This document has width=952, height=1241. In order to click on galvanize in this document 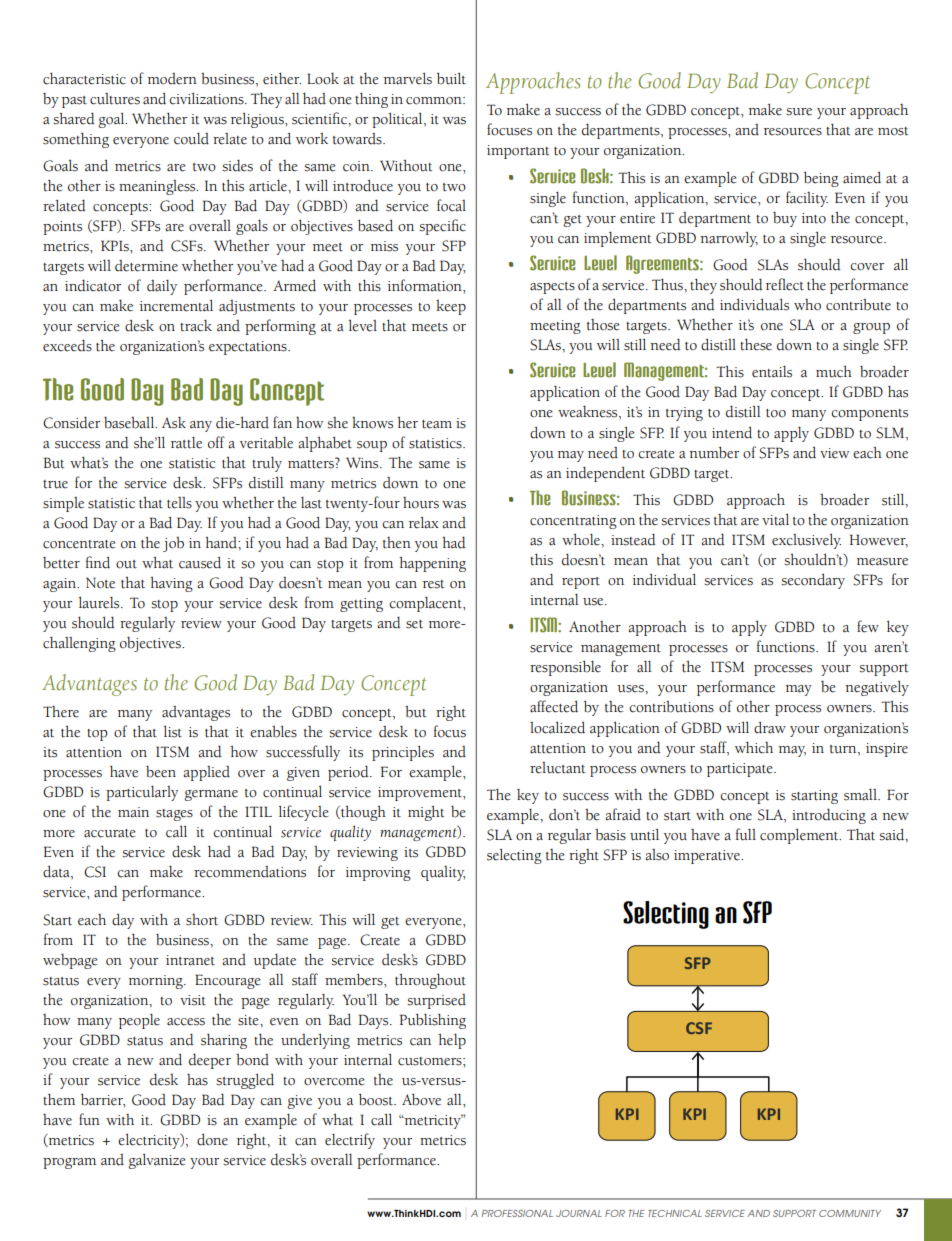, I will do `click(157, 1161)`.
